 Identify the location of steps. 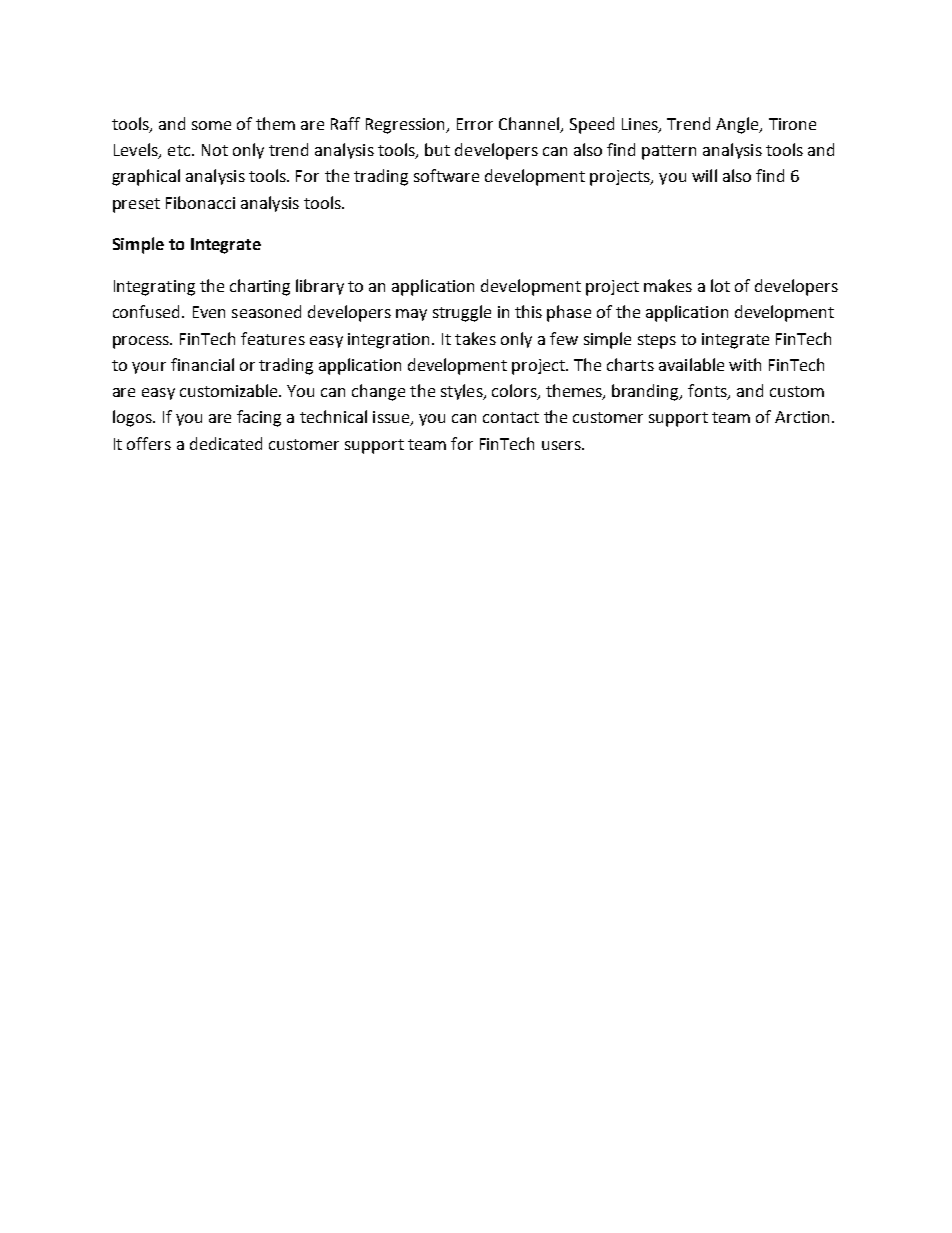
(657, 341).
